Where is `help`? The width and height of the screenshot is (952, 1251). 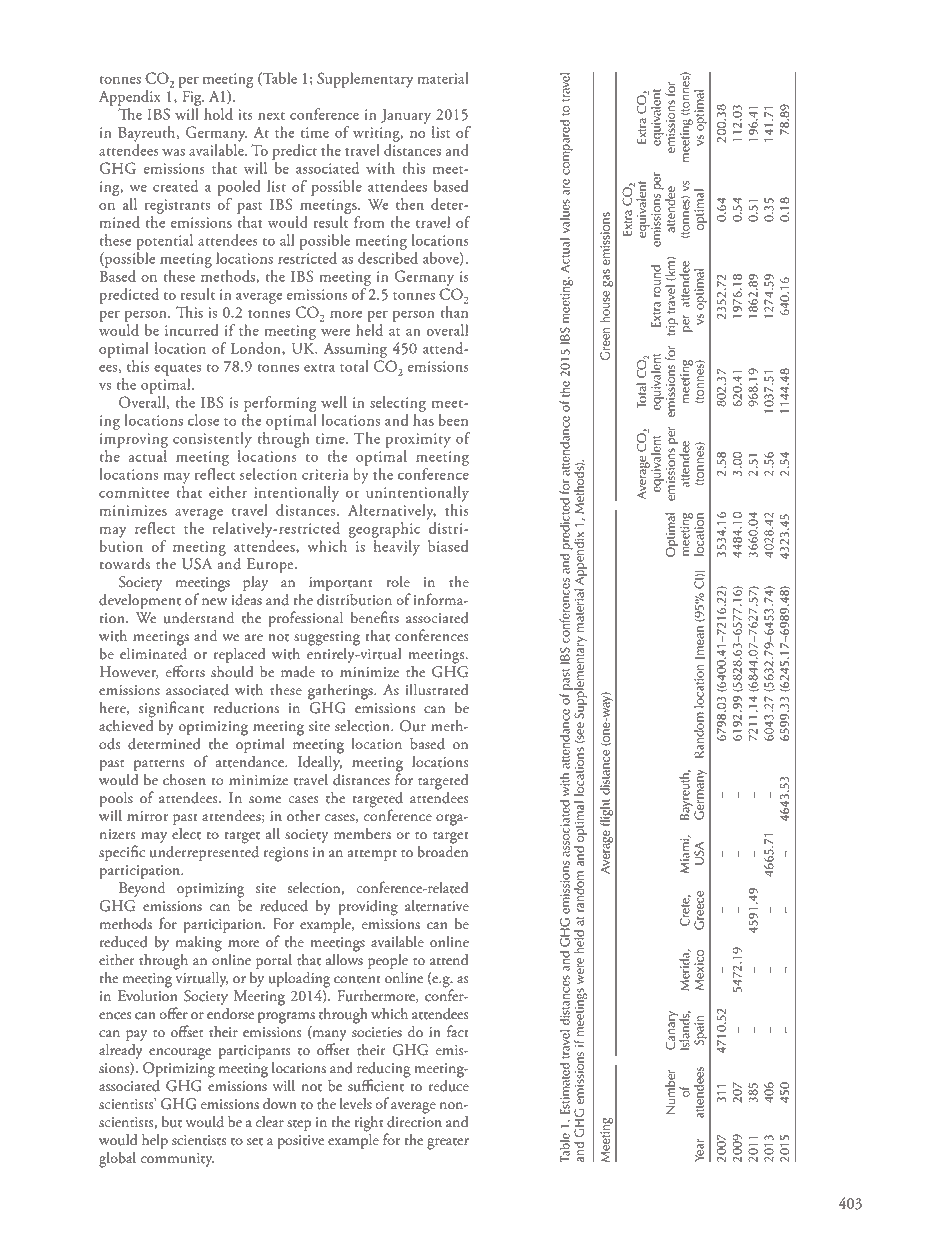 help is located at coordinates (155, 1141).
